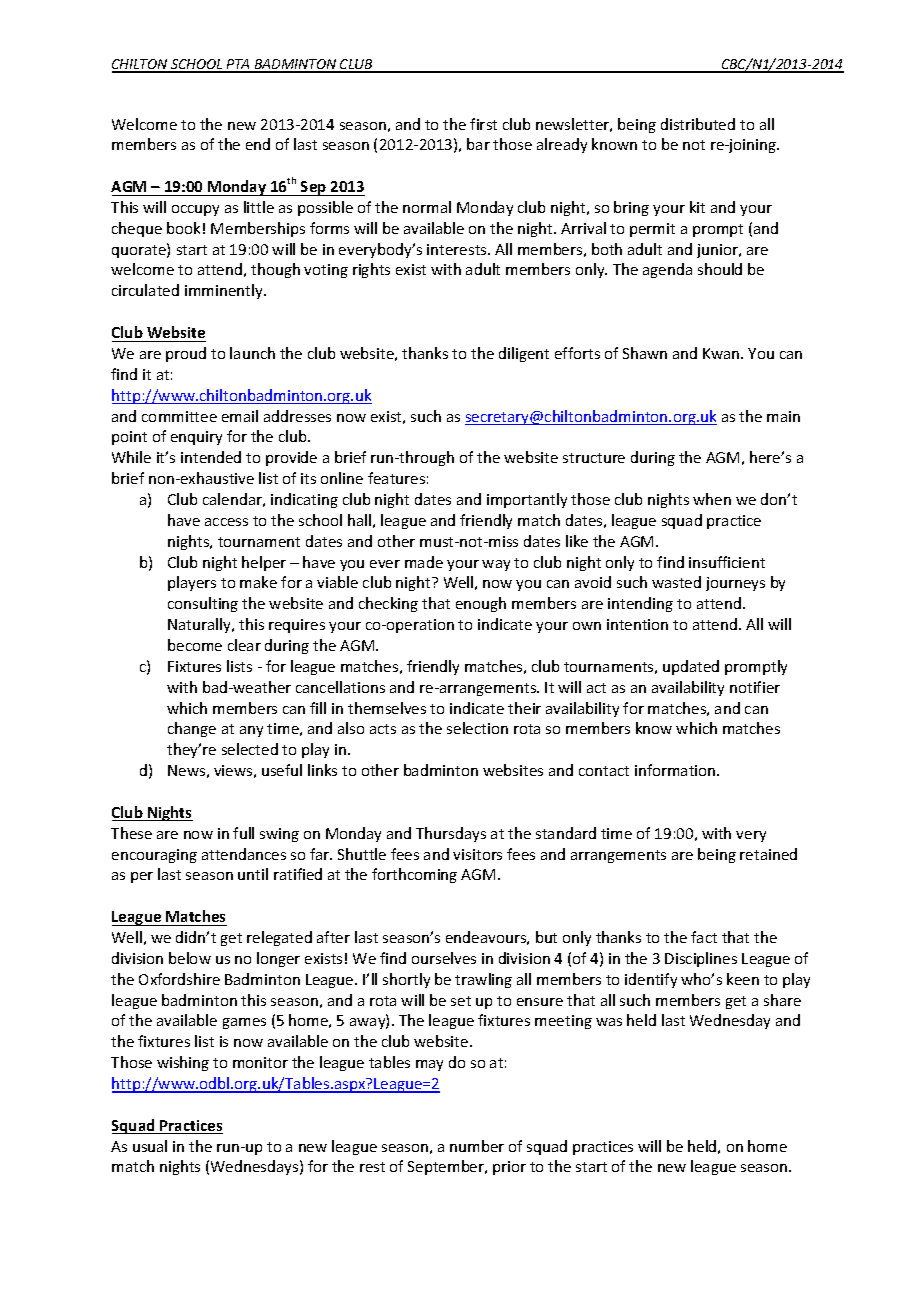 The width and height of the image is (924, 1308). What do you see at coordinates (483, 124) in the image?
I see `first` at bounding box center [483, 124].
